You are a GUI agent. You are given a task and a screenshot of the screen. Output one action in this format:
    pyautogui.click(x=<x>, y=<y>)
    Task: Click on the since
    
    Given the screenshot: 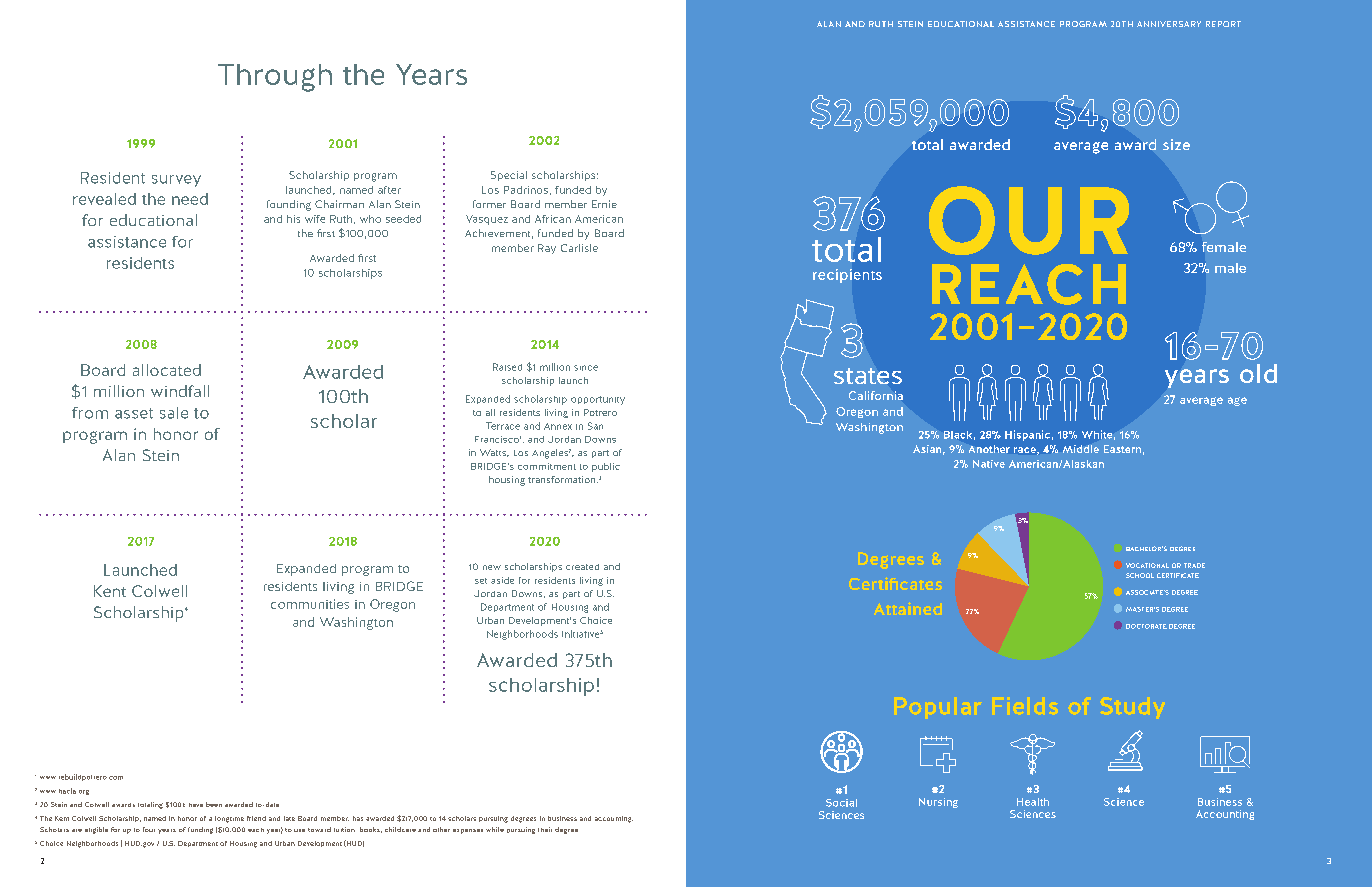 What is the action you would take?
    pyautogui.click(x=586, y=368)
